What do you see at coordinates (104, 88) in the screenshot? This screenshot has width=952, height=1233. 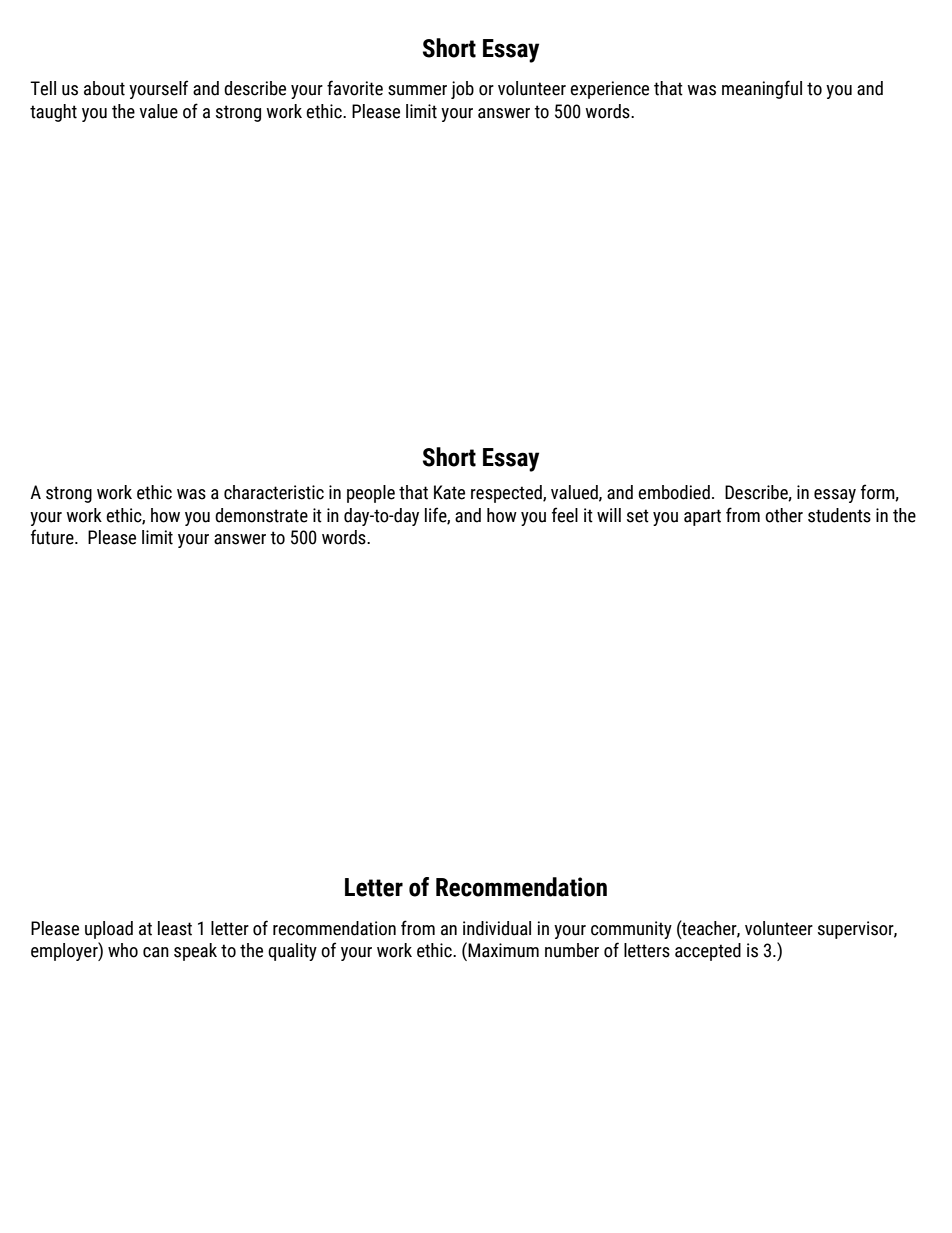 I see `about` at bounding box center [104, 88].
